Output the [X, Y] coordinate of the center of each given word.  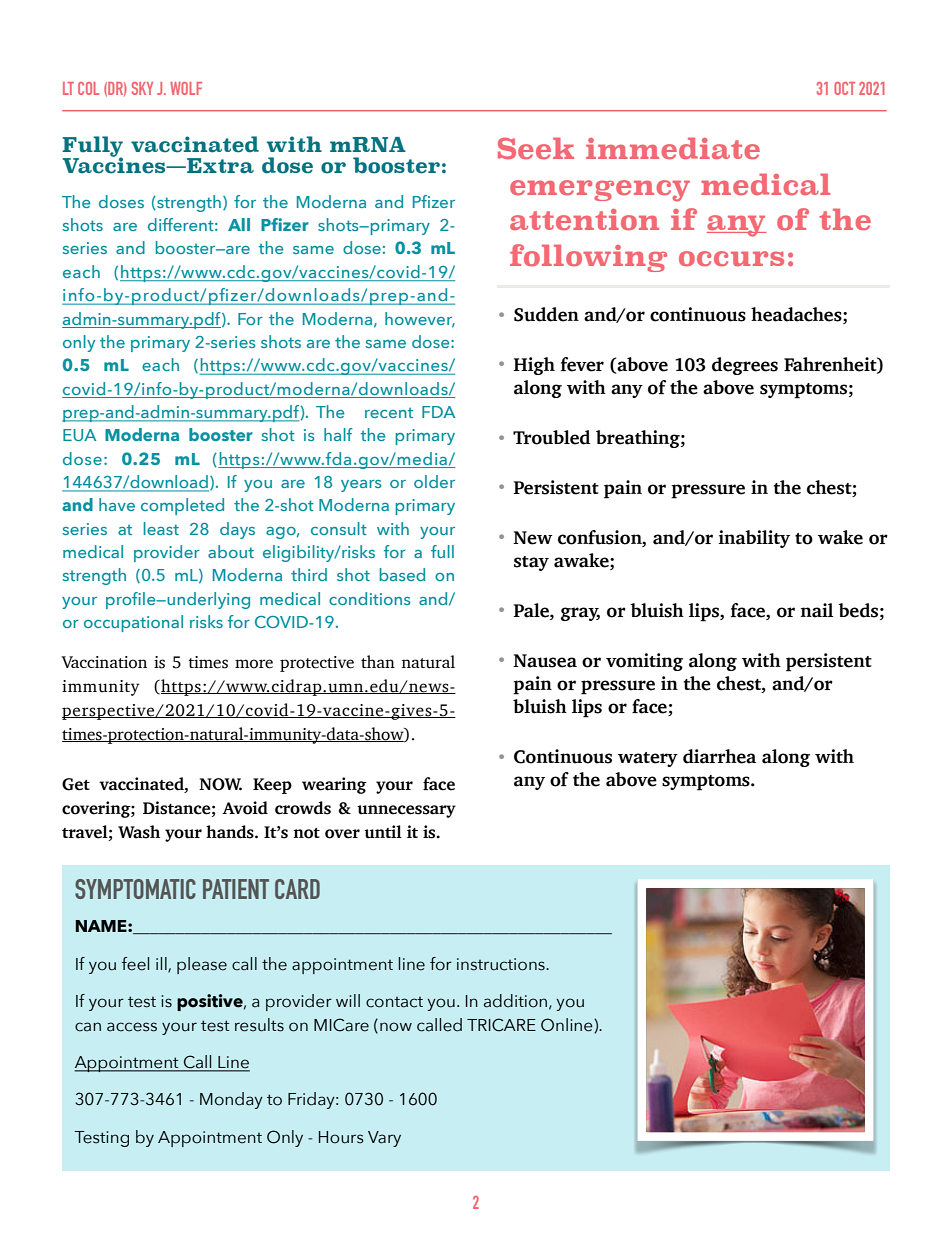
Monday [231, 1100]
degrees [745, 366]
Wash [139, 832]
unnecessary [406, 811]
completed [182, 506]
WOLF [186, 88]
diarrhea [719, 756]
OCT [844, 88]
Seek [536, 148]
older [434, 481]
